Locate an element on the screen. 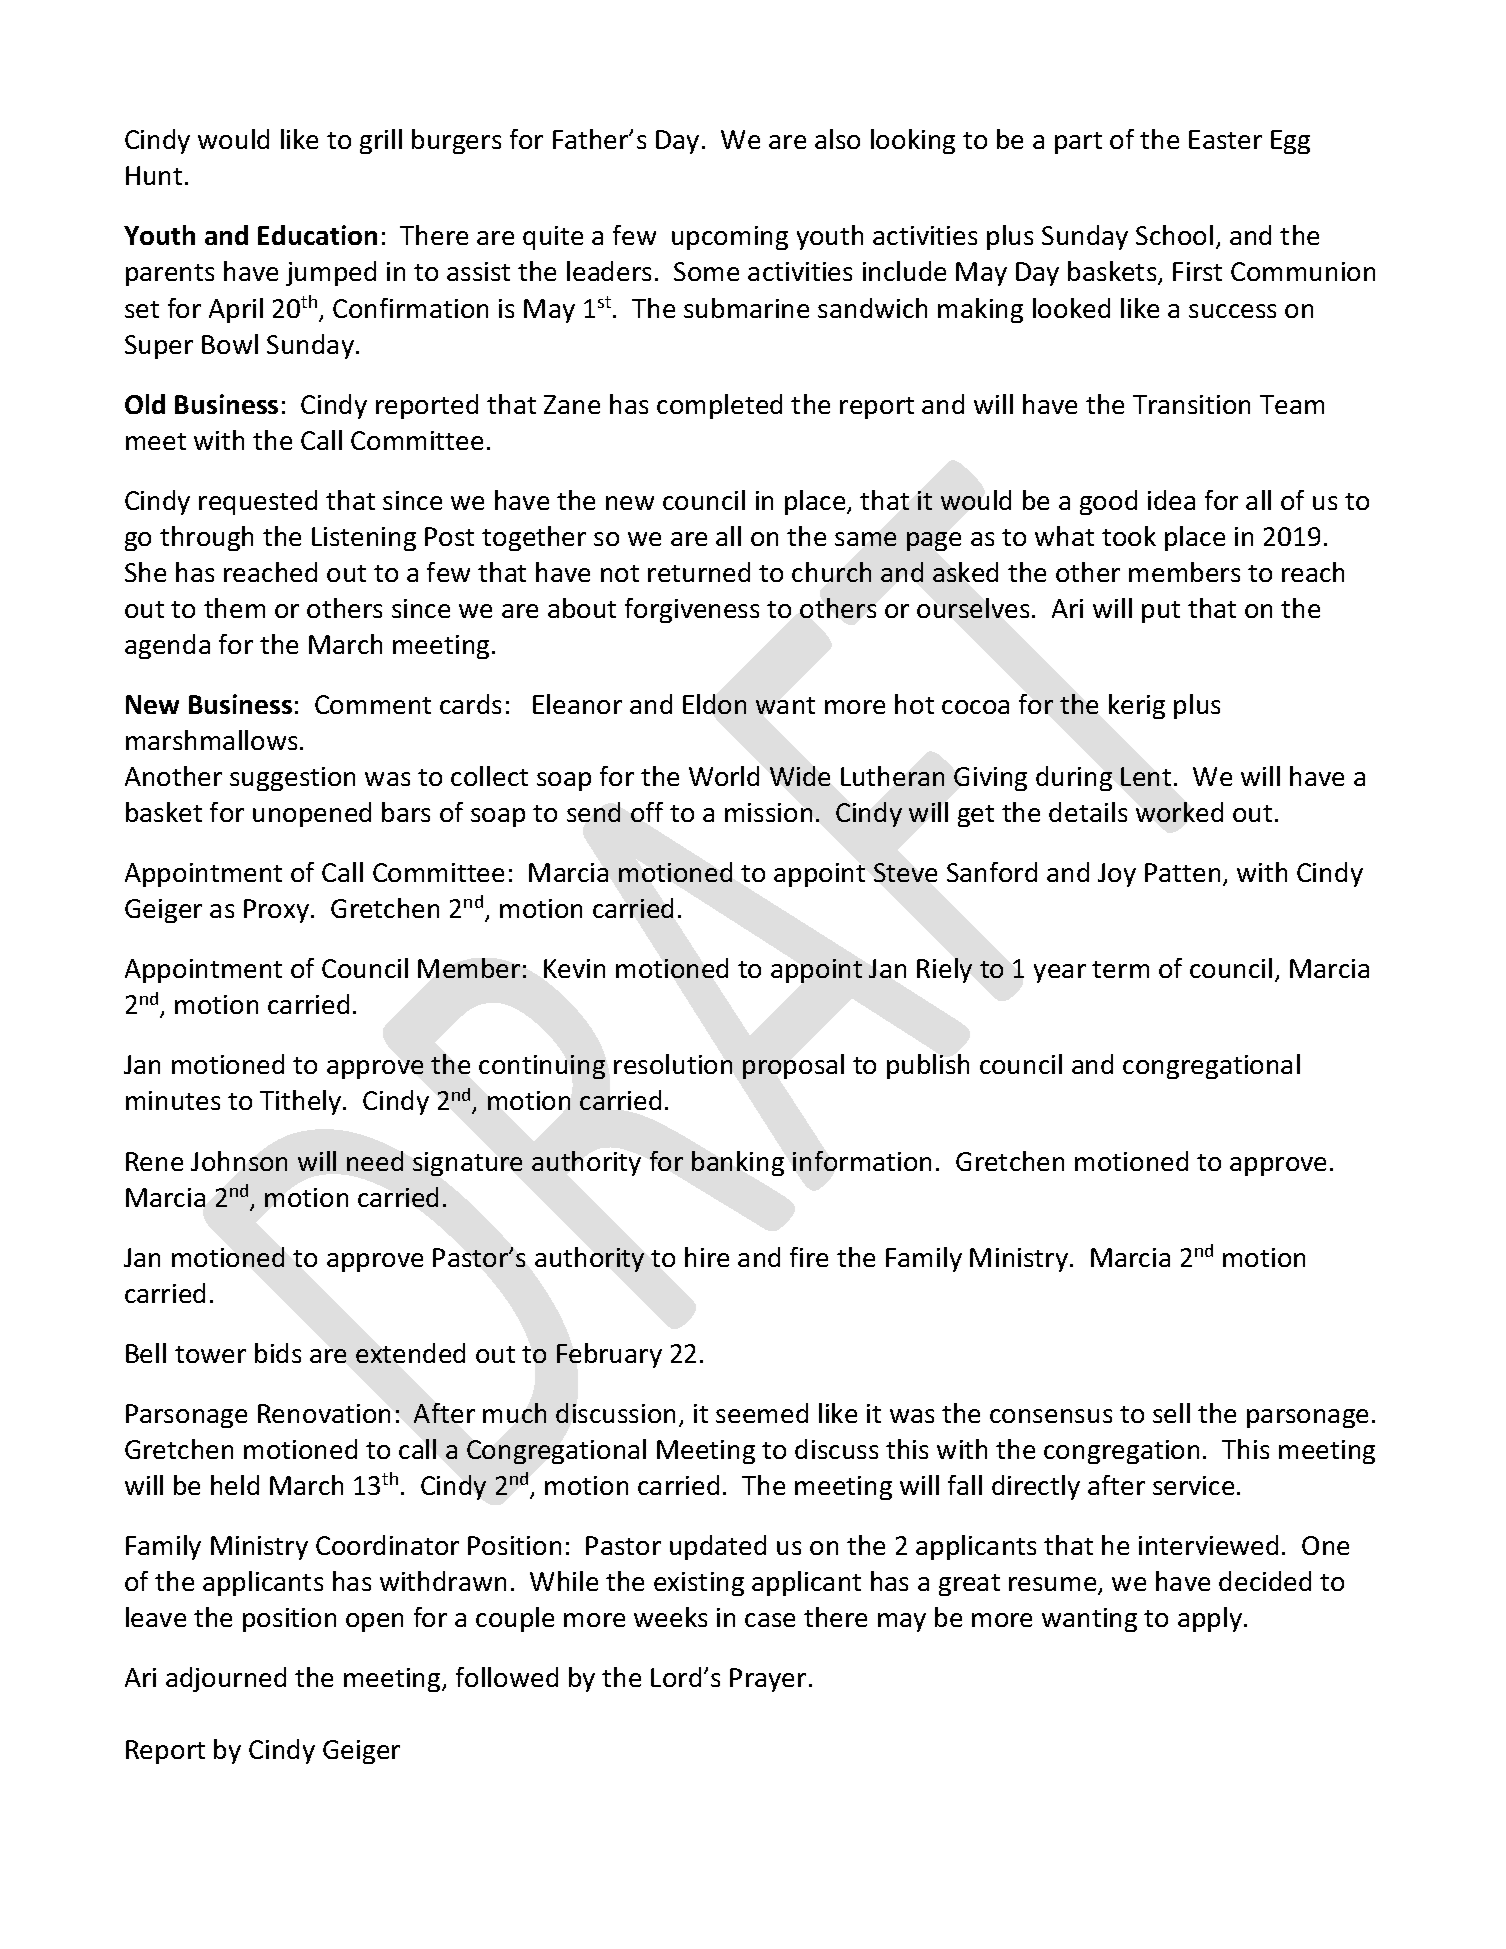 Image resolution: width=1506 pixels, height=1949 pixels. upcoming is located at coordinates (730, 238).
